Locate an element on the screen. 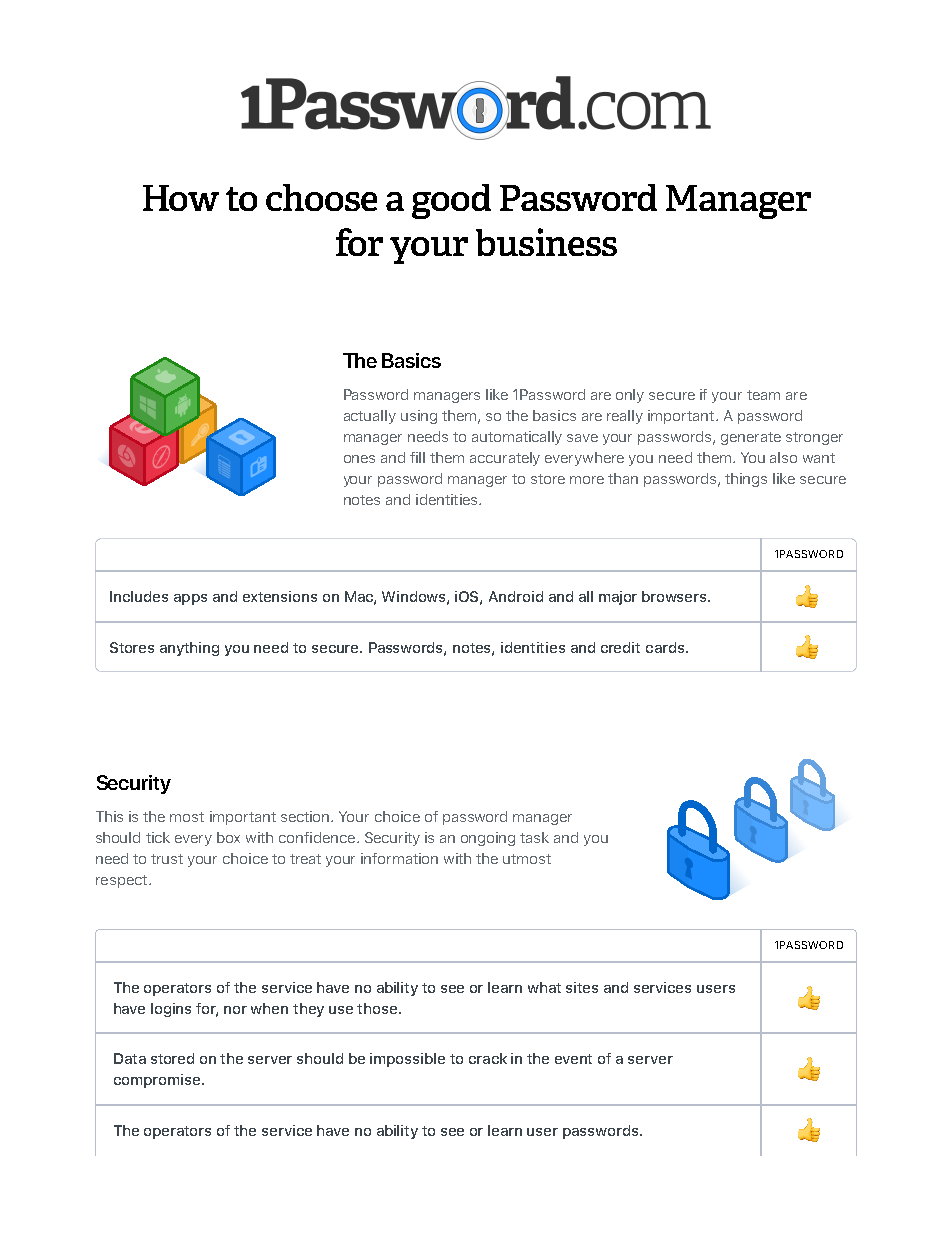  cards is located at coordinates (666, 647).
